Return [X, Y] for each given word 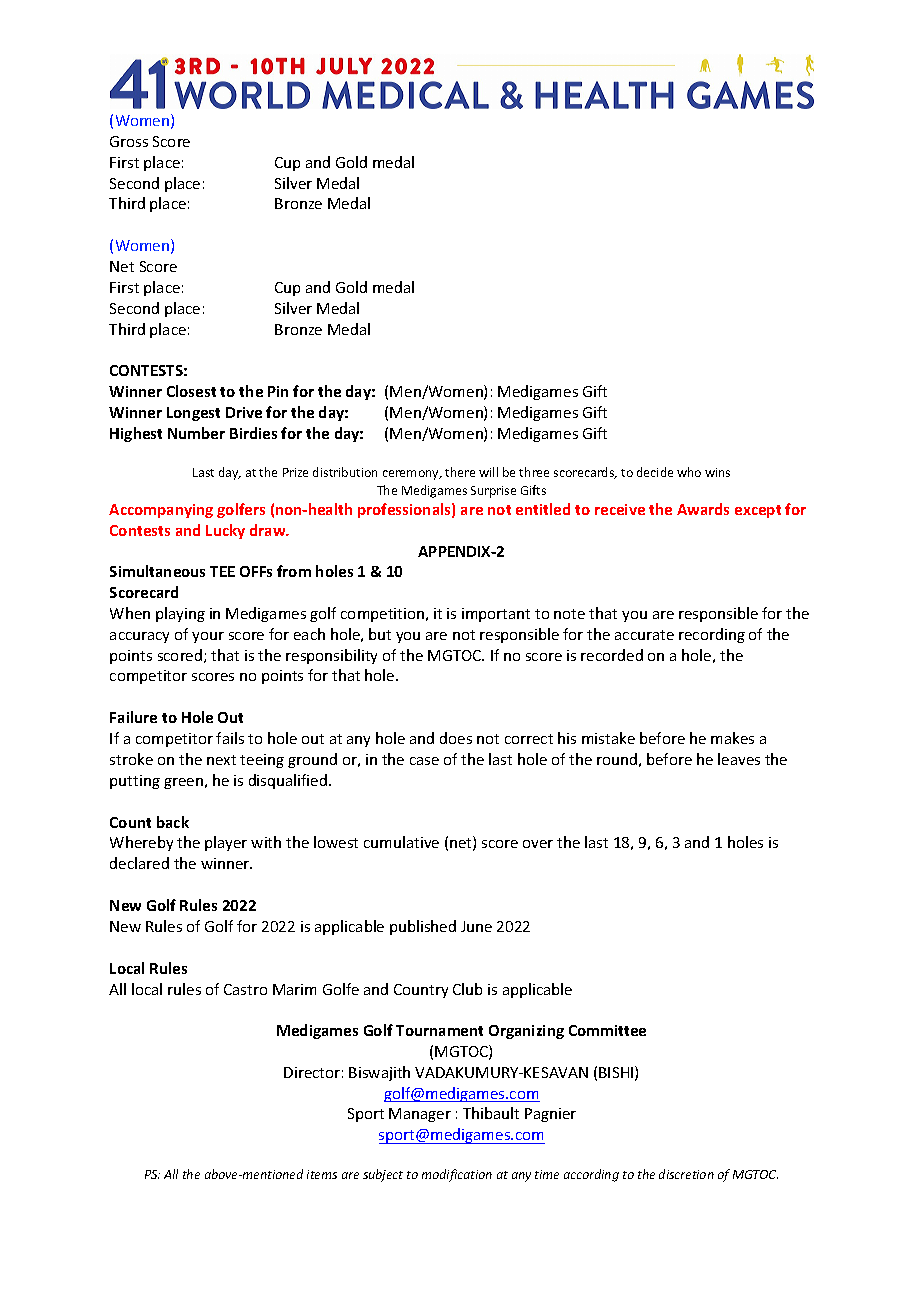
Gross [129, 141]
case [424, 761]
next [221, 760]
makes [732, 738]
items [322, 1174]
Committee [607, 1030]
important [496, 615]
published [423, 927]
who [689, 472]
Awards [703, 509]
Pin [278, 391]
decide [655, 472]
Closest [191, 391]
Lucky [225, 531]
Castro [245, 989]
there [460, 472]
